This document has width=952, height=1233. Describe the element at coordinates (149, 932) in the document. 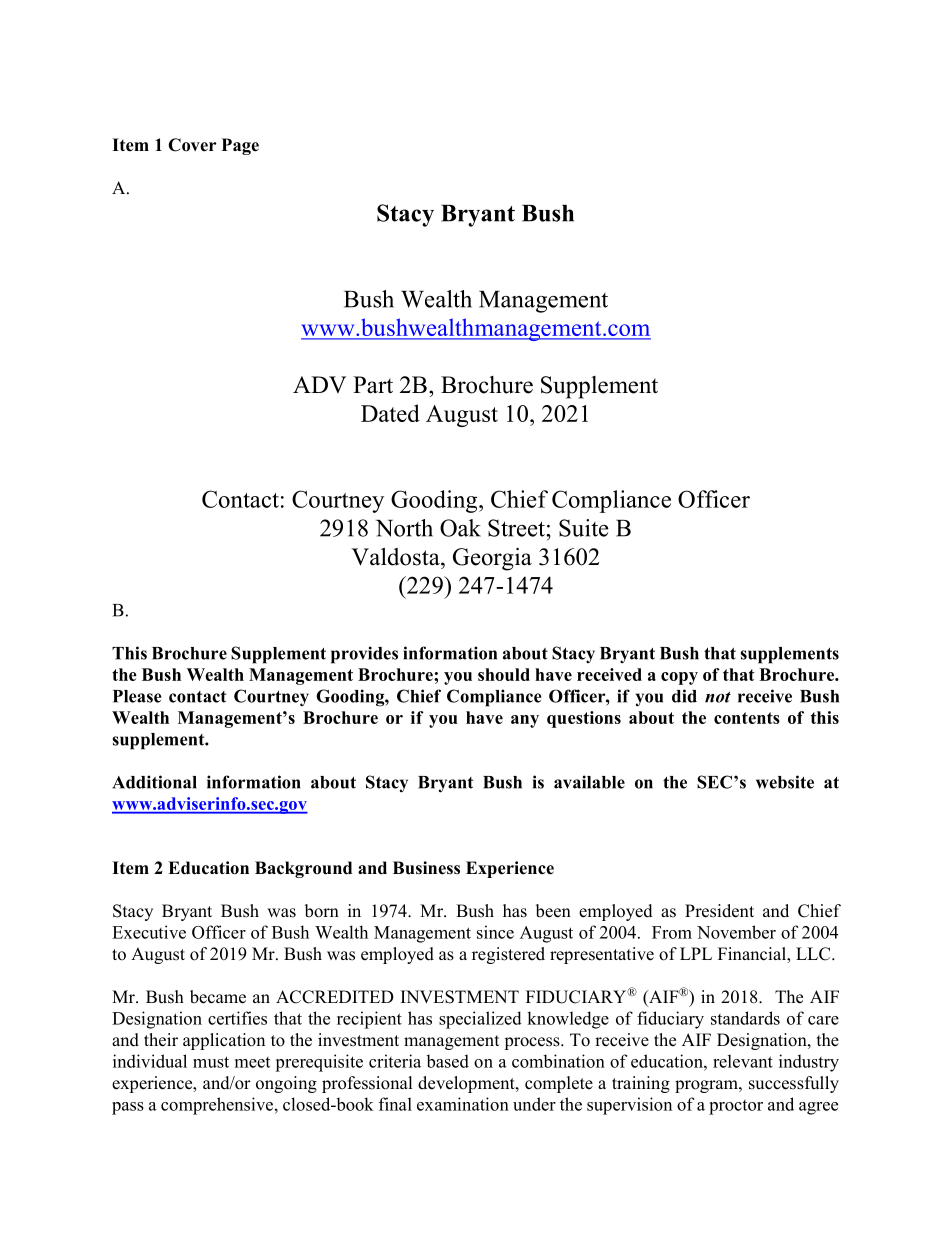

I see `Executive` at that location.
